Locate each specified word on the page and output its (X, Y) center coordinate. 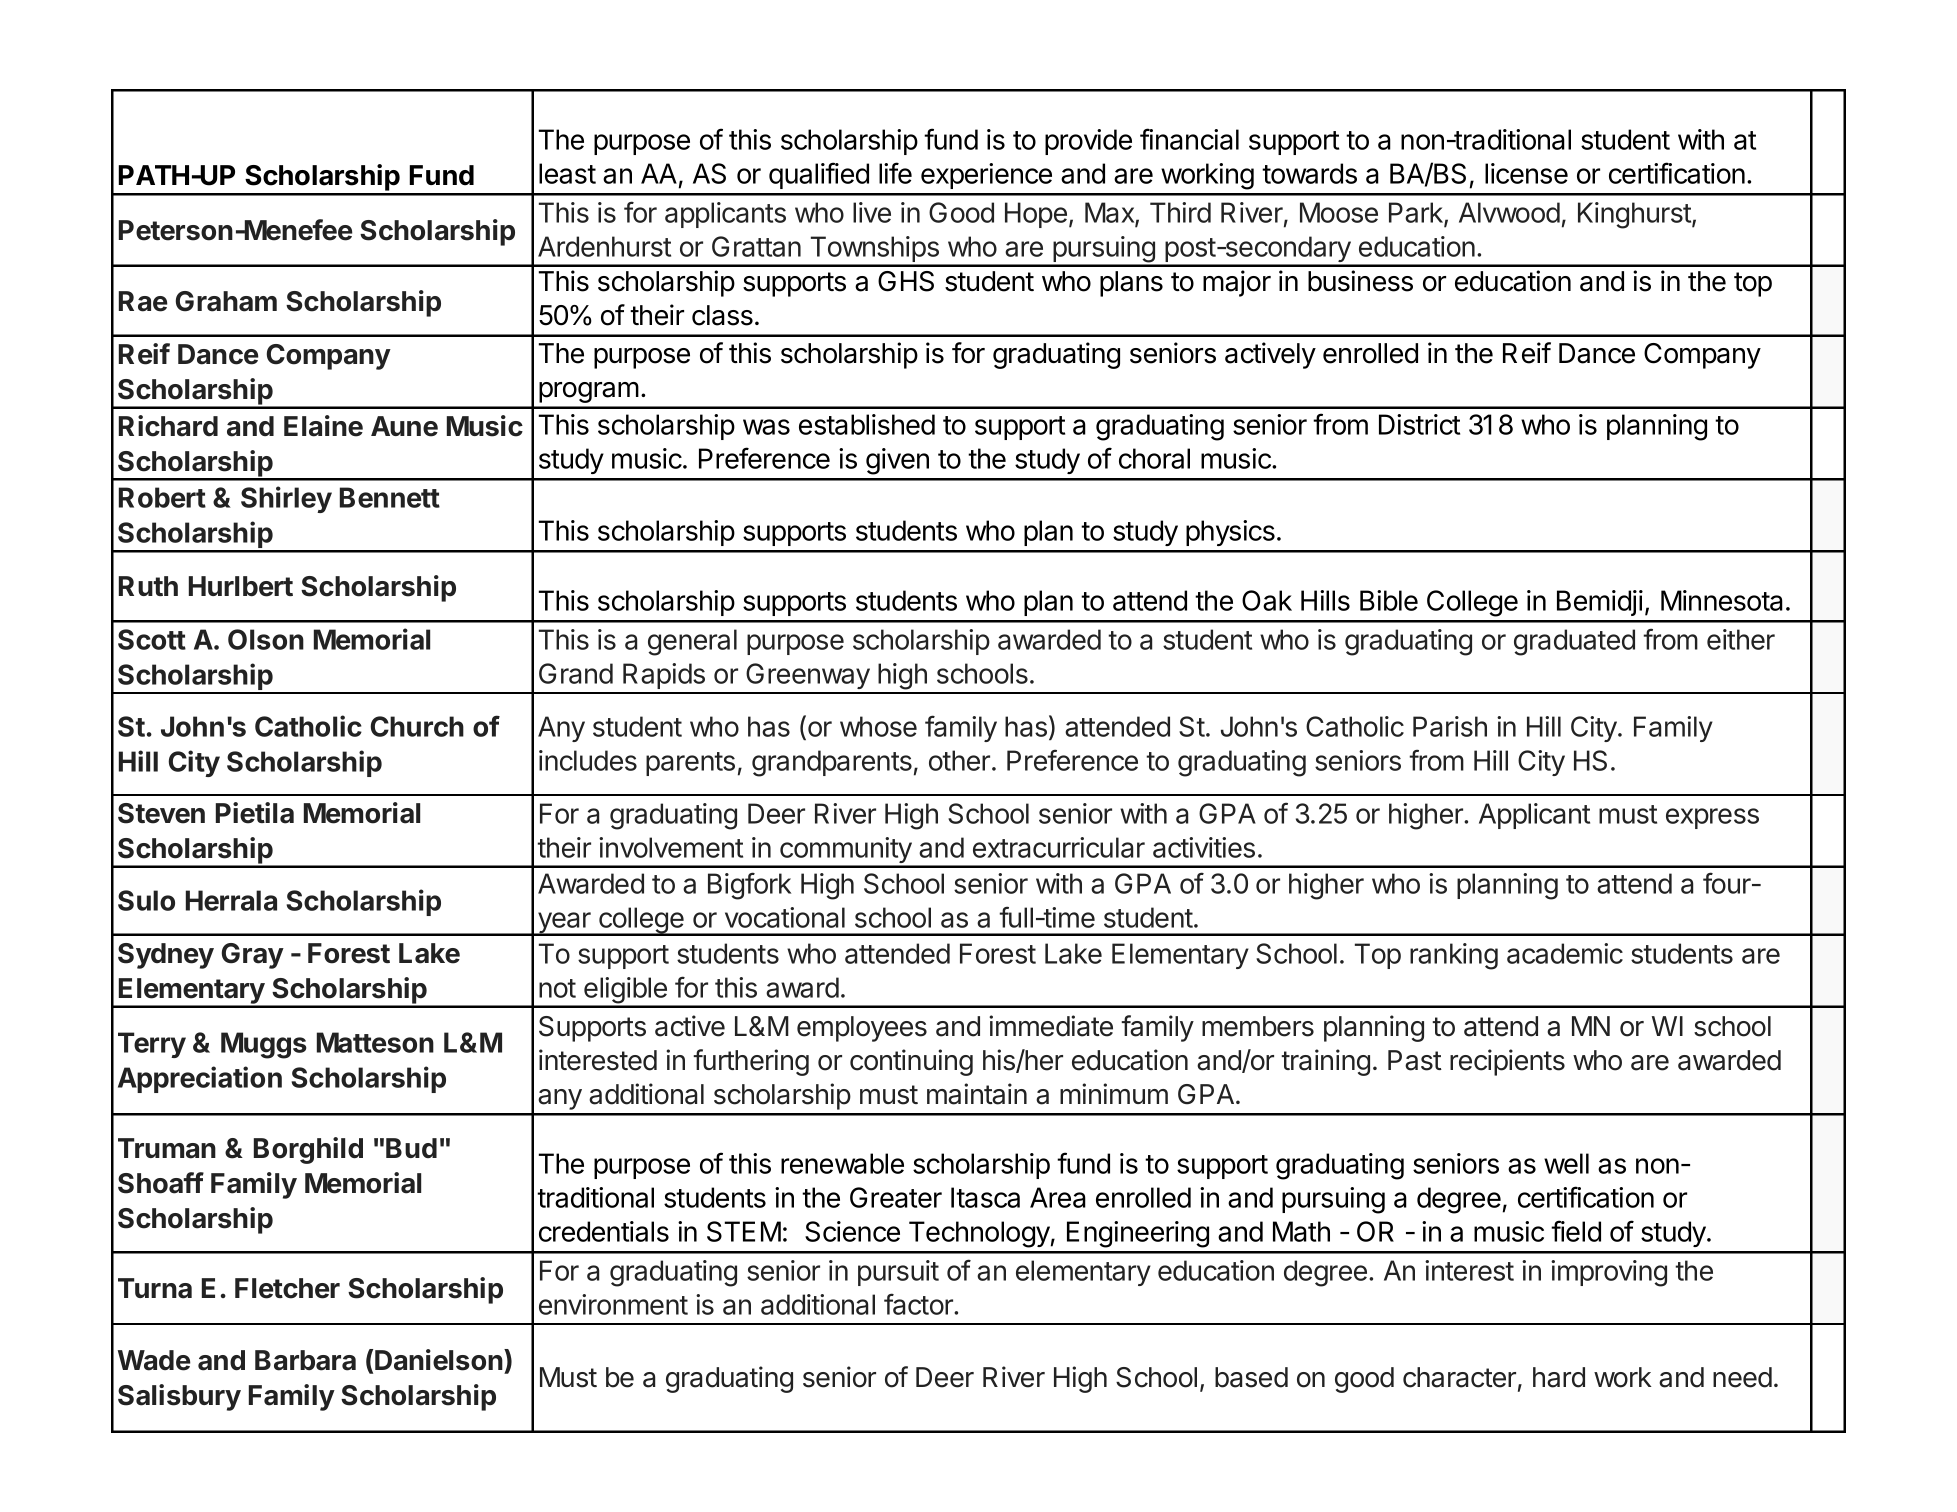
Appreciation (200, 1079)
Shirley (286, 499)
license (1526, 173)
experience (986, 176)
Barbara (305, 1360)
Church (417, 726)
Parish (1450, 726)
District (1419, 424)
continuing (911, 1062)
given (897, 461)
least (567, 173)
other (959, 760)
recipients (1507, 1062)
